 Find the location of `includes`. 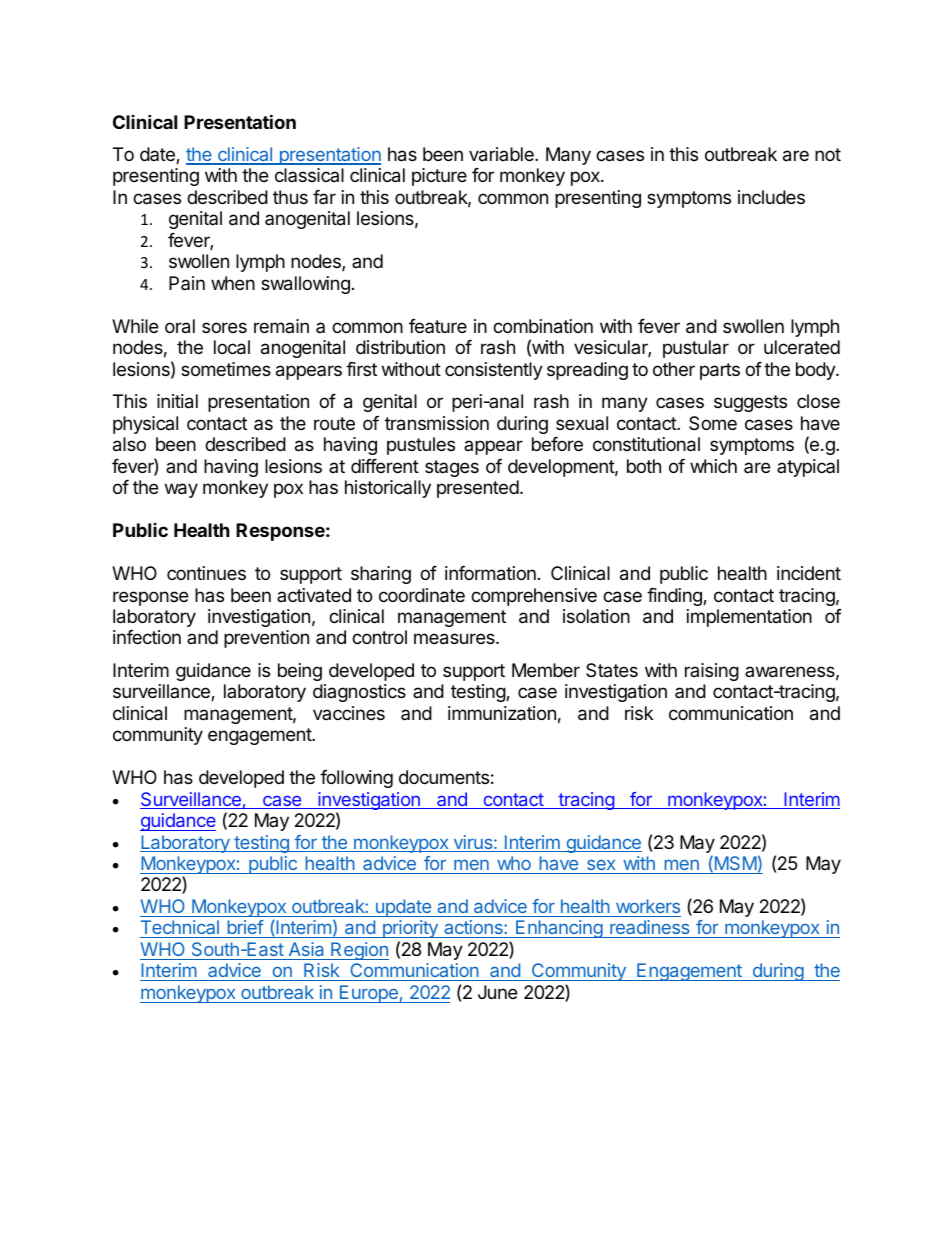

includes is located at coordinates (771, 197).
